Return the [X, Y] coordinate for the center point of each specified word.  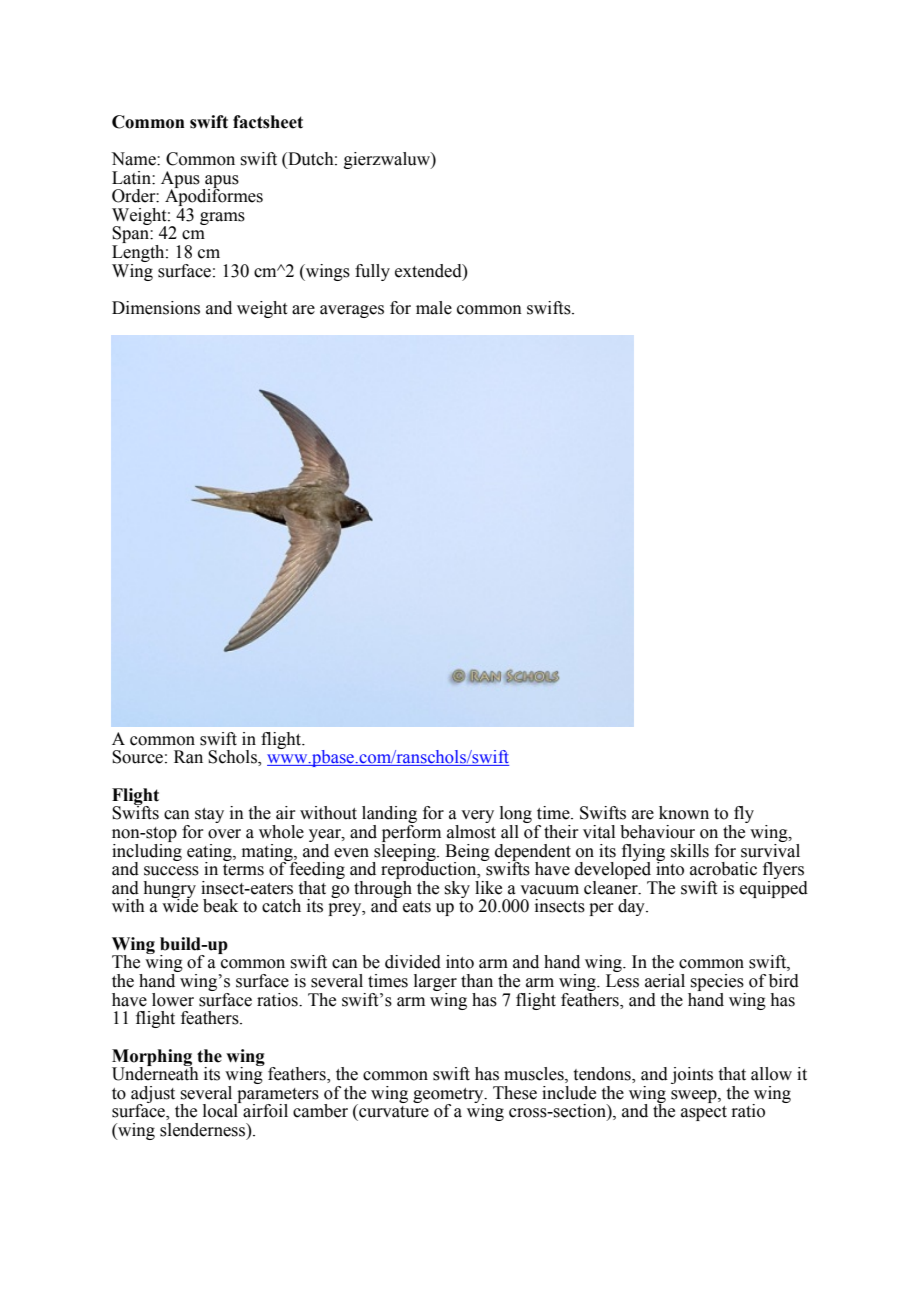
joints [692, 1075]
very [477, 816]
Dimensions [156, 308]
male [434, 308]
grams [222, 218]
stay [209, 815]
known [684, 813]
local [222, 1110]
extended [429, 271]
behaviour [657, 832]
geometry [449, 1096]
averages [352, 311]
